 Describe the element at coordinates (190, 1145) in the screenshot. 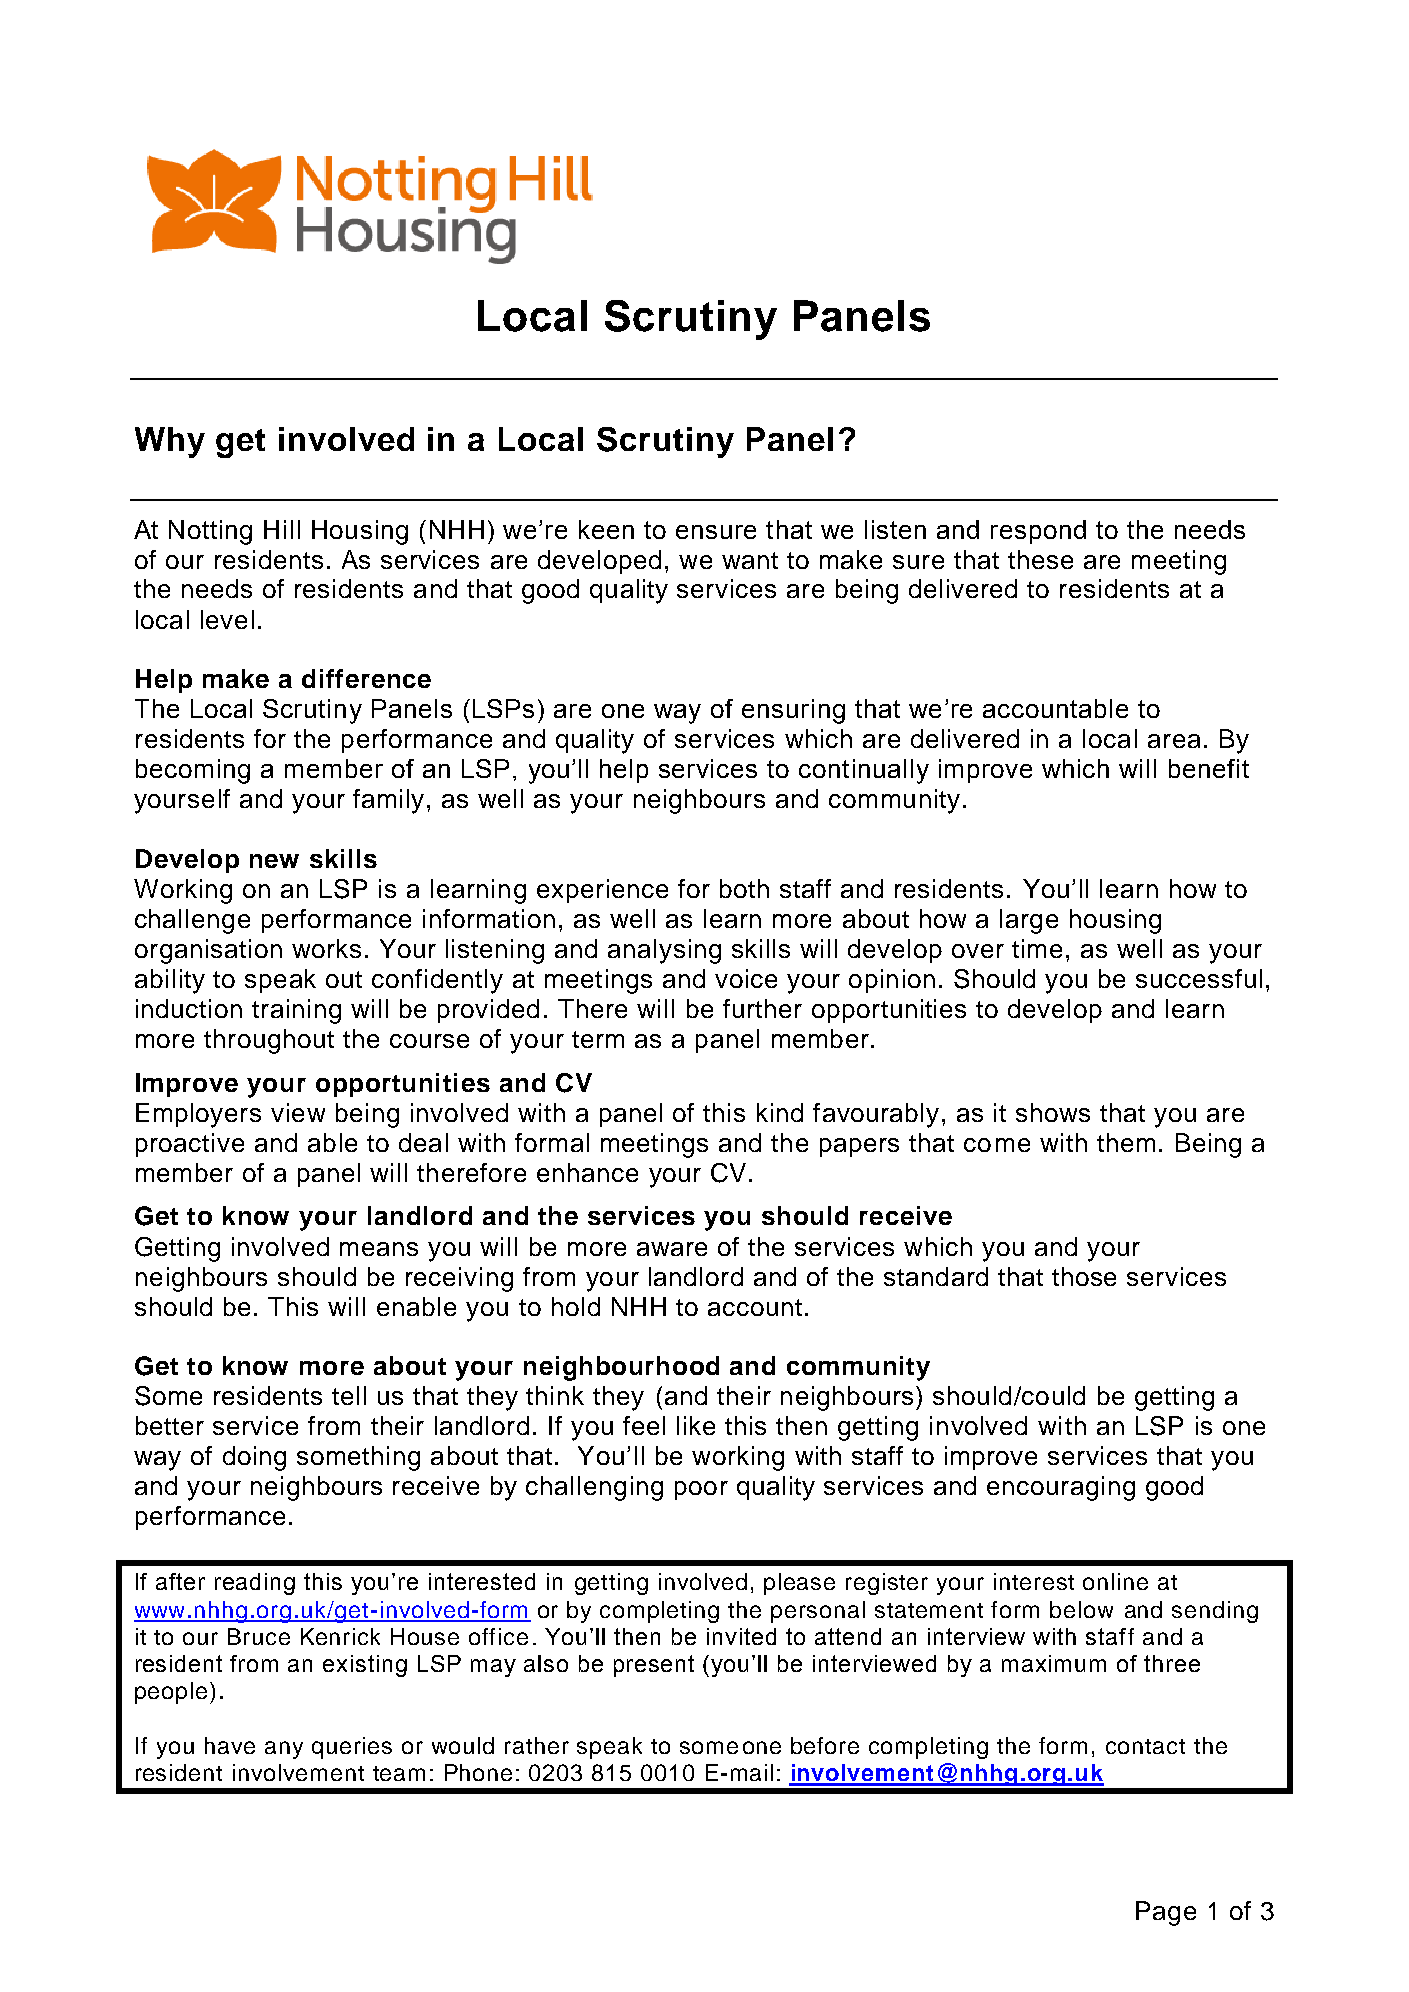

I see `proactive` at that location.
